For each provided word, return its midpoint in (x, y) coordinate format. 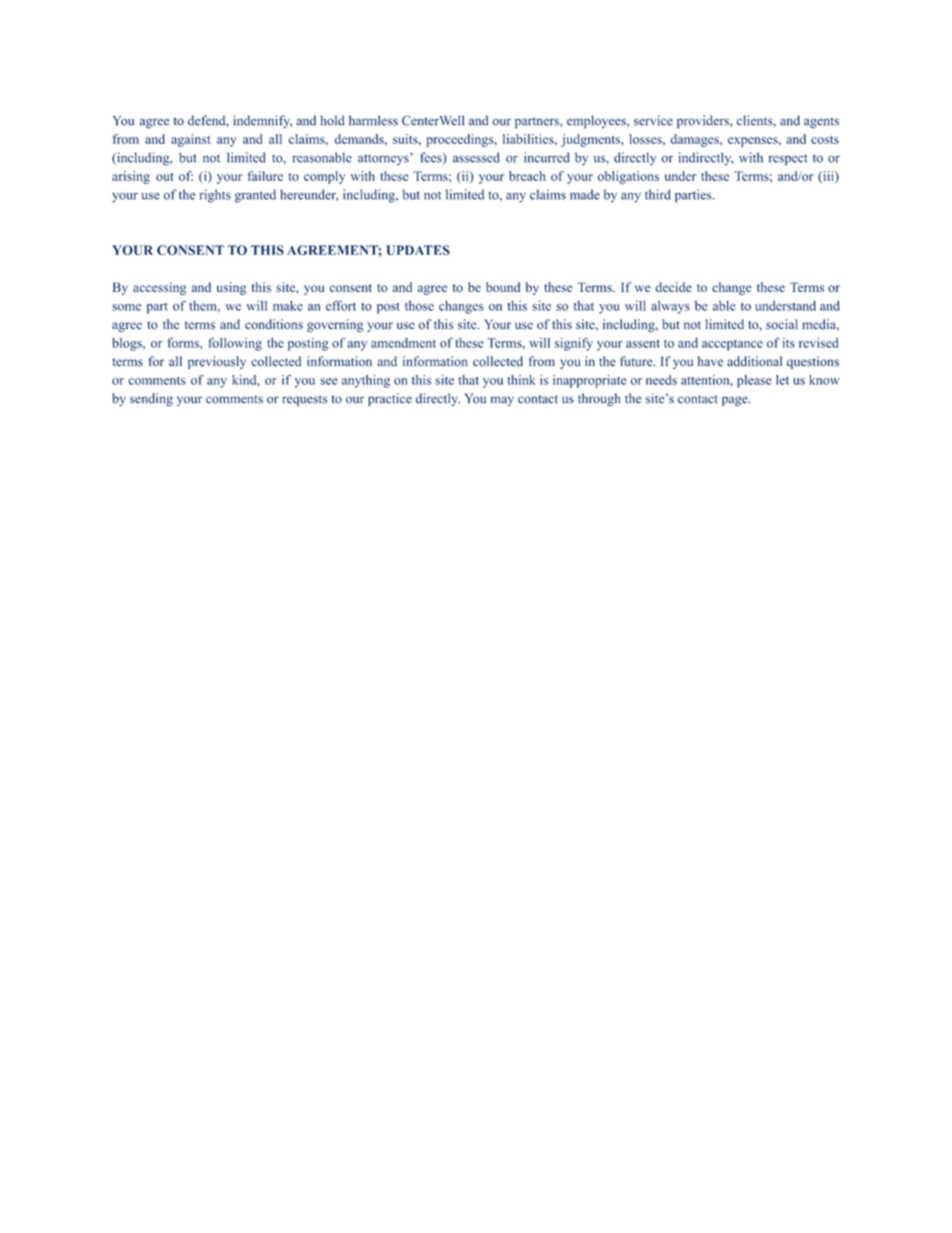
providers (704, 122)
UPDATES (418, 250)
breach (527, 176)
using (232, 288)
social (782, 324)
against (190, 140)
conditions (274, 324)
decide (674, 287)
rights (215, 196)
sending (151, 399)
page (736, 401)
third (658, 194)
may (502, 401)
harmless (373, 120)
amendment (403, 343)
